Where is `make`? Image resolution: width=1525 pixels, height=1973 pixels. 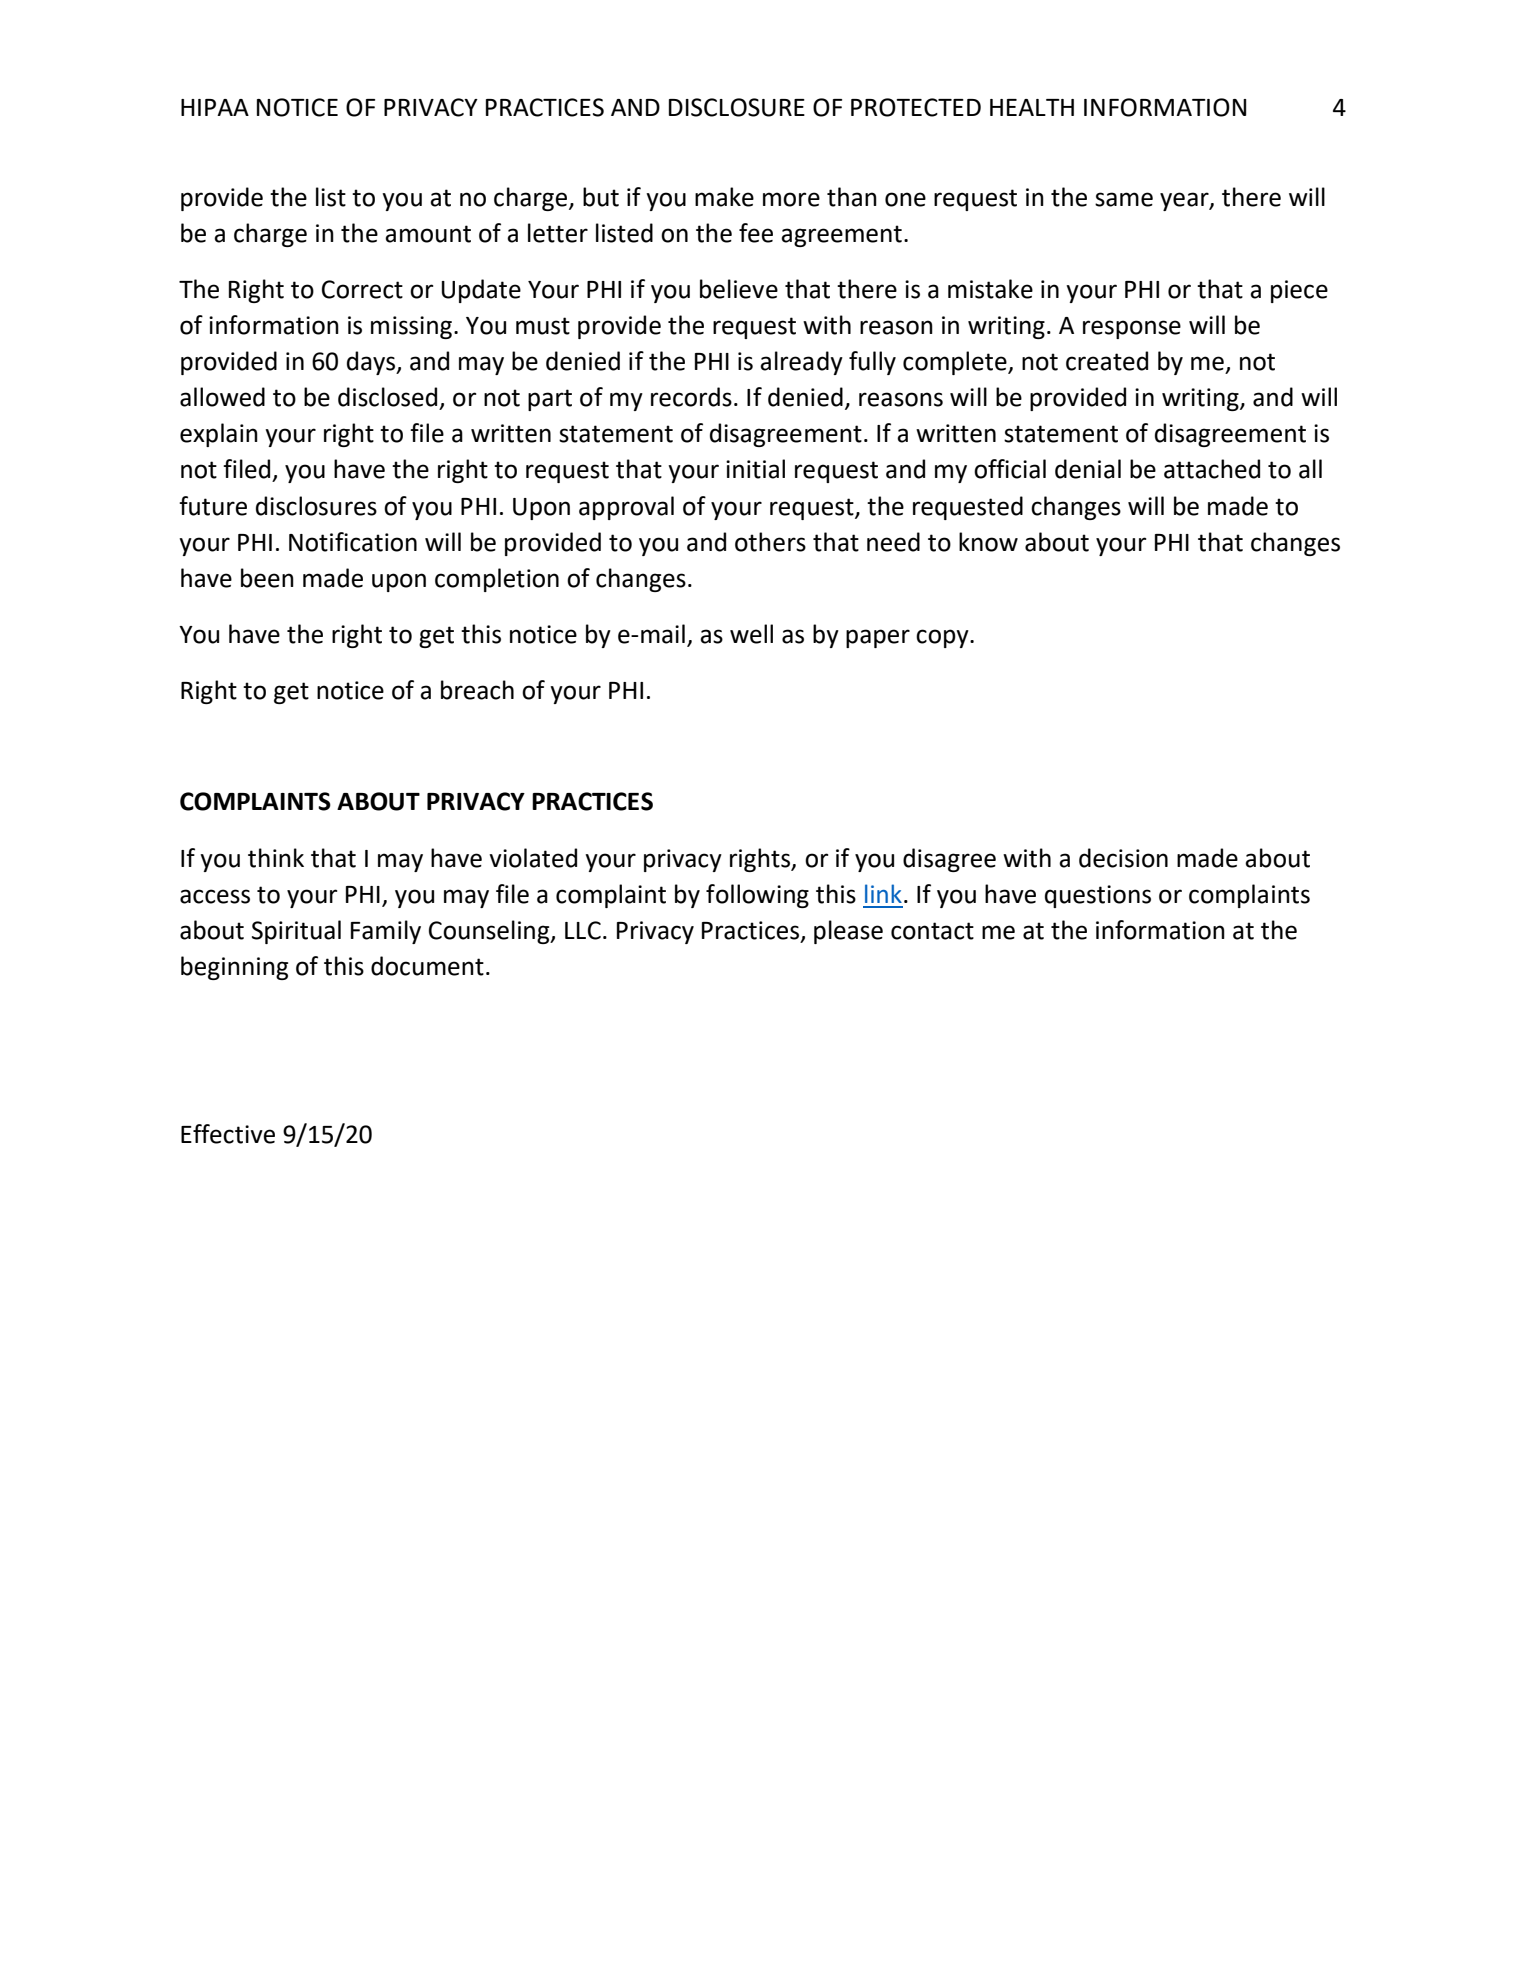
make is located at coordinates (724, 197).
